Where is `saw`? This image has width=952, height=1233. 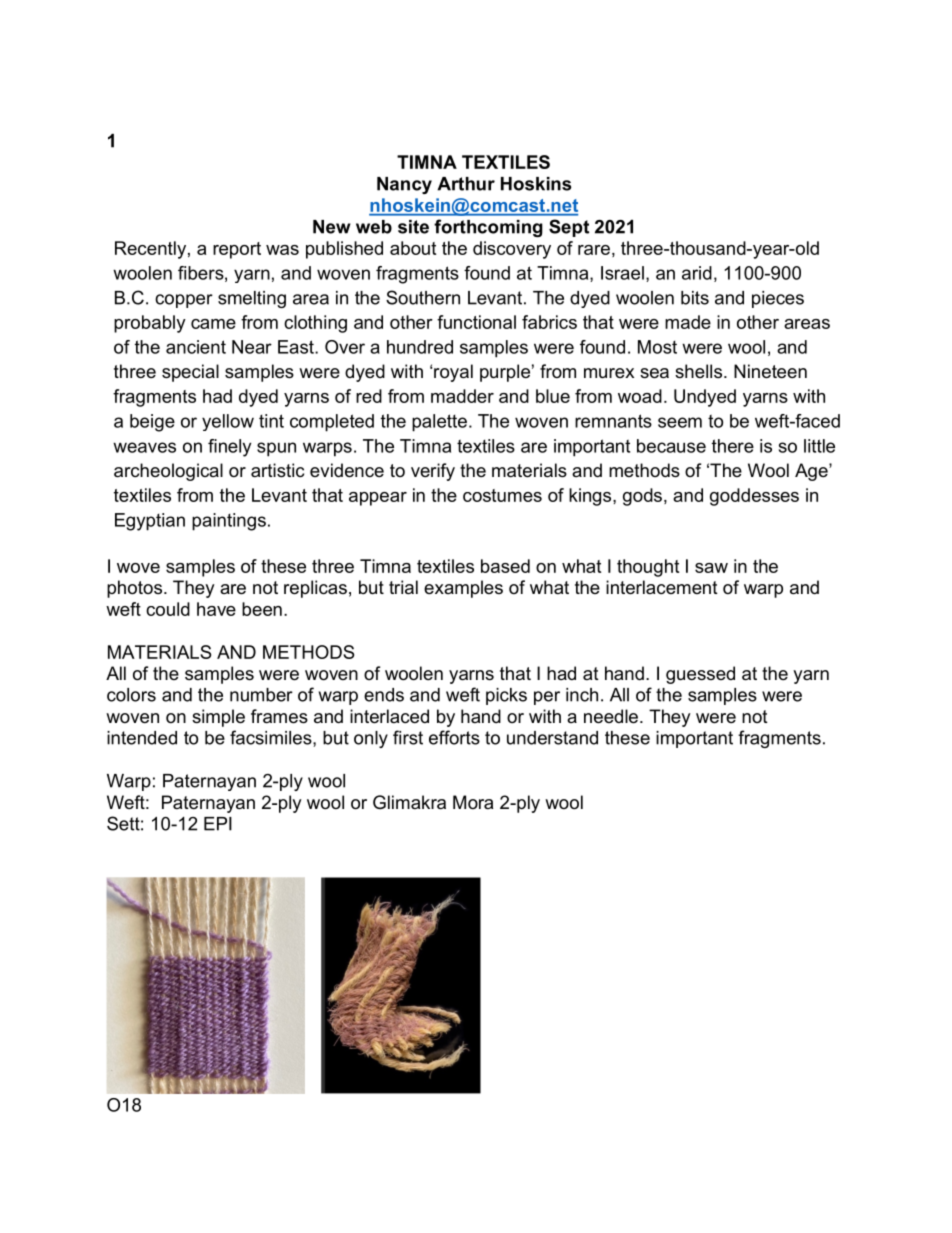 saw is located at coordinates (711, 568).
